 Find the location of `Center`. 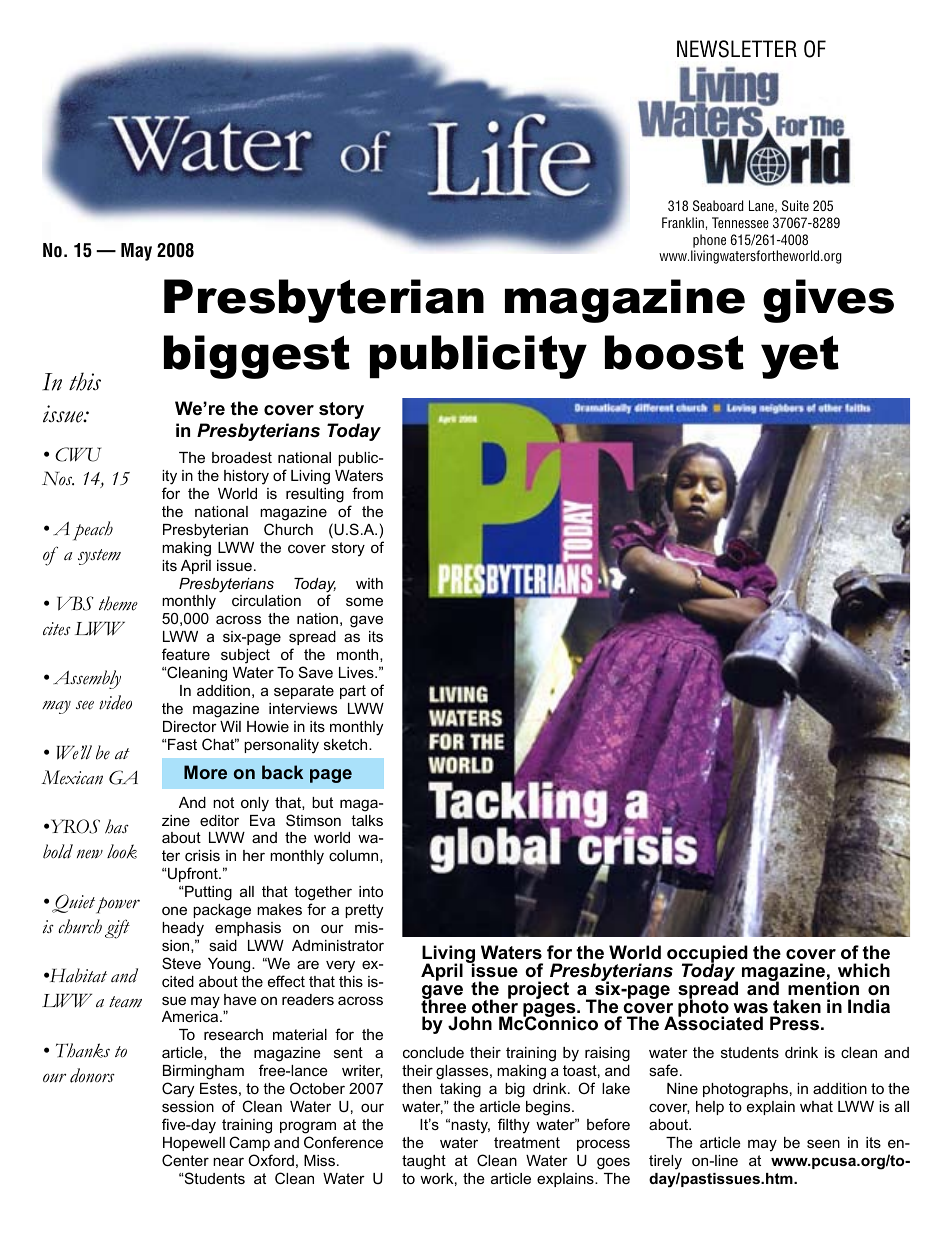

Center is located at coordinates (185, 1160).
